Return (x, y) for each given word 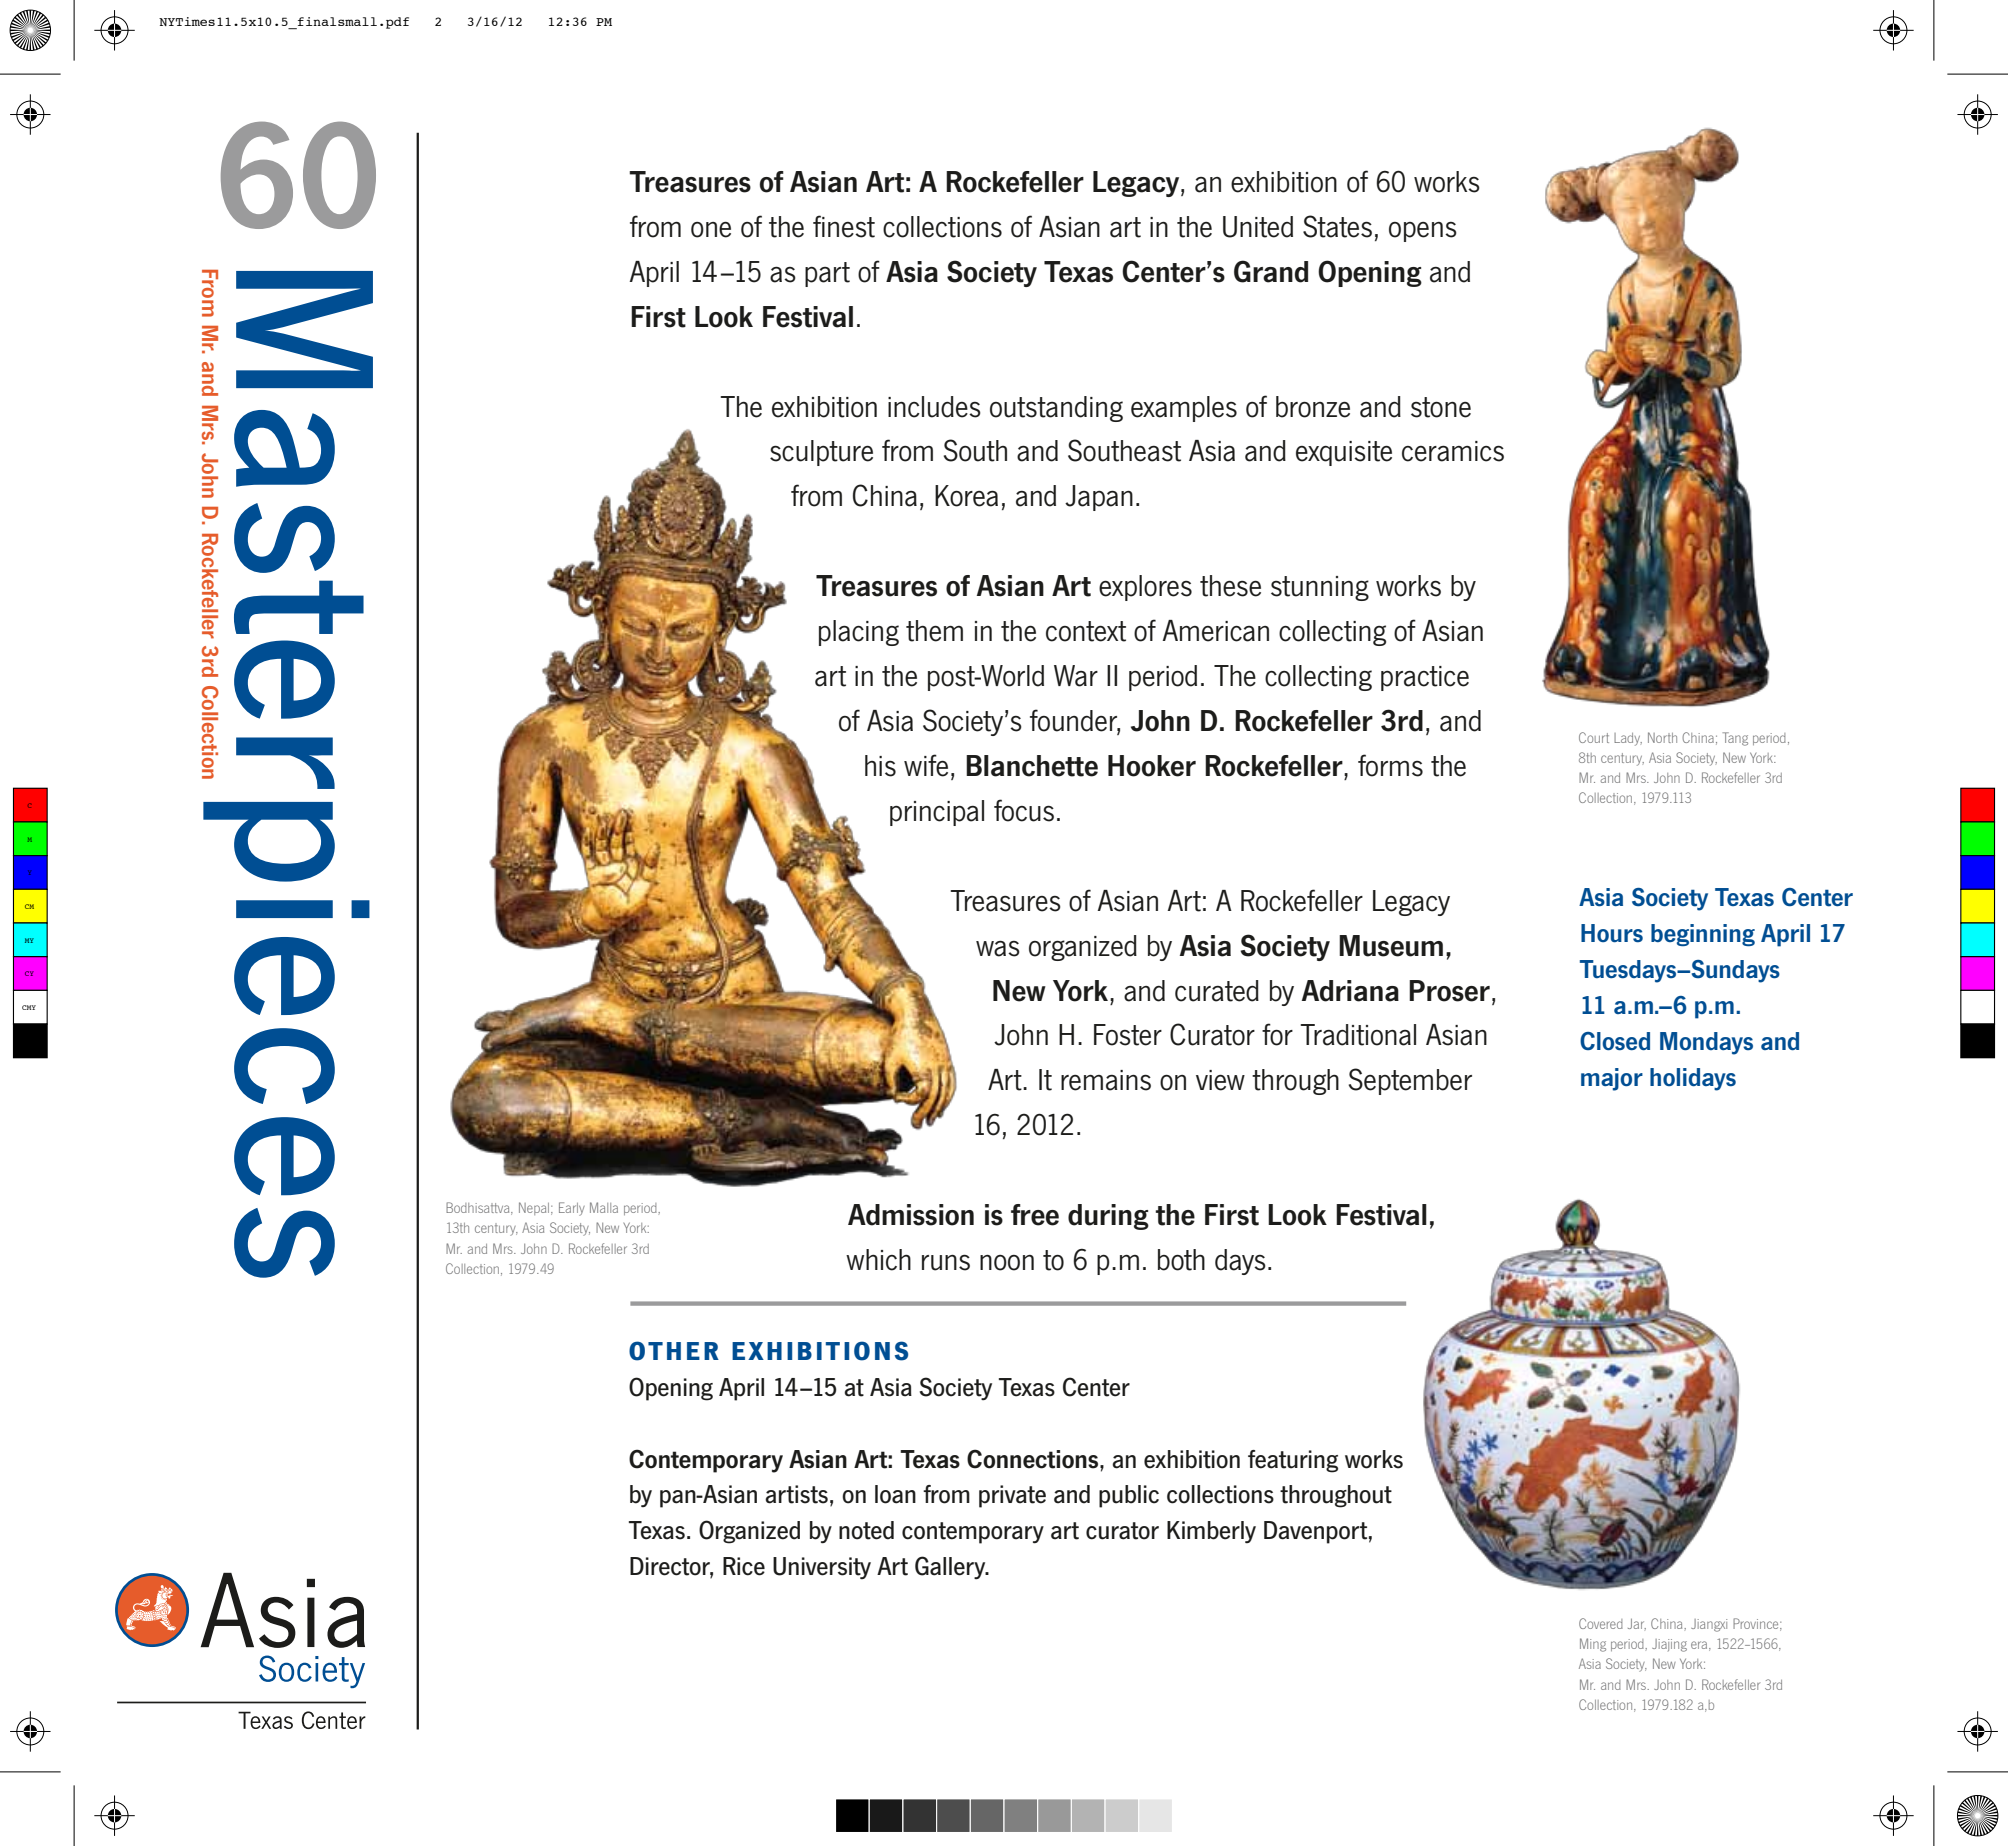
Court (1594, 737)
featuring (1293, 1461)
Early (572, 1209)
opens (1423, 232)
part (827, 274)
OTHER (674, 1351)
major (1612, 1079)
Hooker (1152, 766)
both (1181, 1260)
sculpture (821, 453)
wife (926, 765)
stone (1441, 407)
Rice (744, 1566)
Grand (1271, 271)
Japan (1099, 498)
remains (1106, 1080)
